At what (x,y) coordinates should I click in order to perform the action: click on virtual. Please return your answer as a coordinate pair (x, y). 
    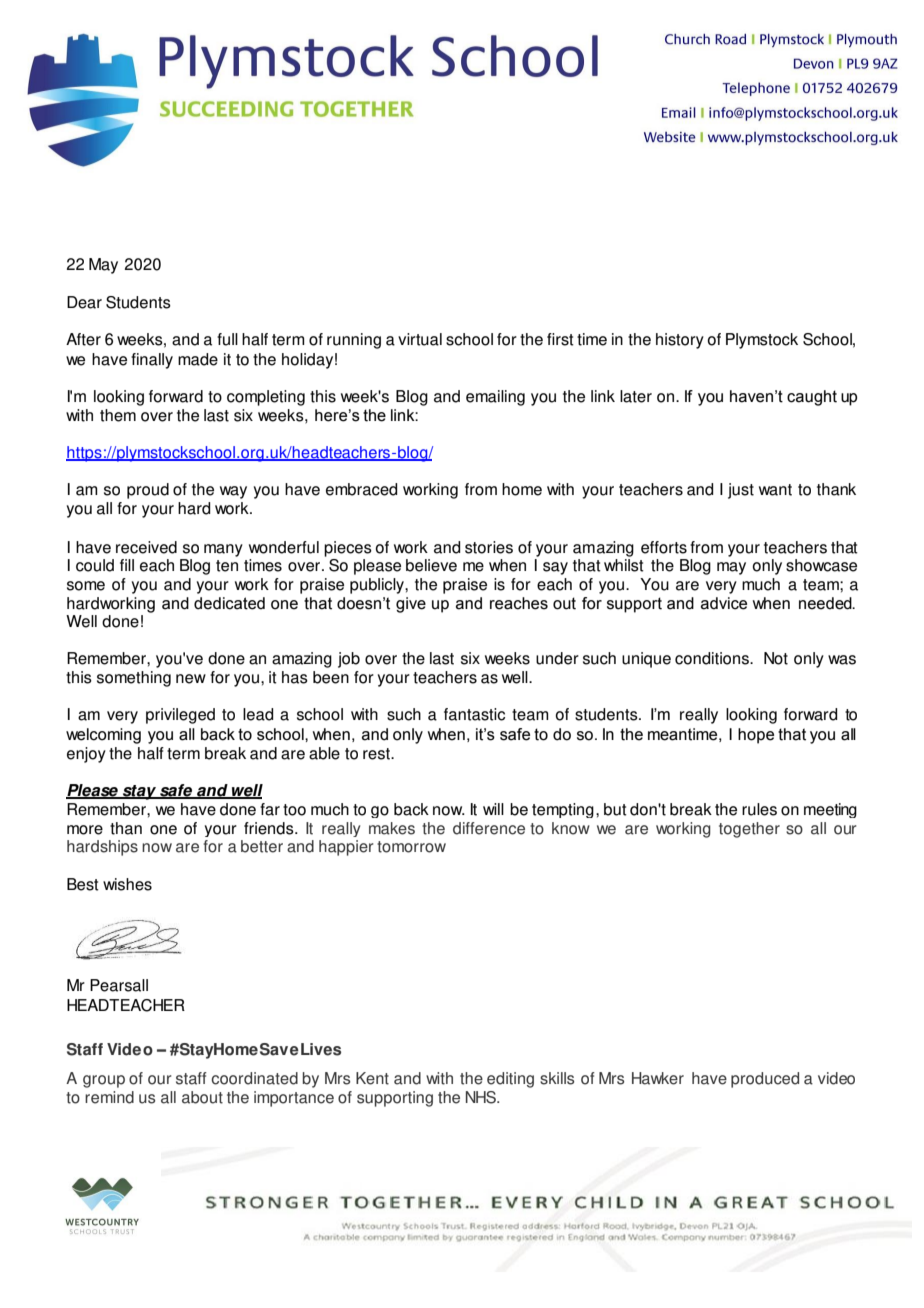
    Looking at the image, I should click on (420, 339).
